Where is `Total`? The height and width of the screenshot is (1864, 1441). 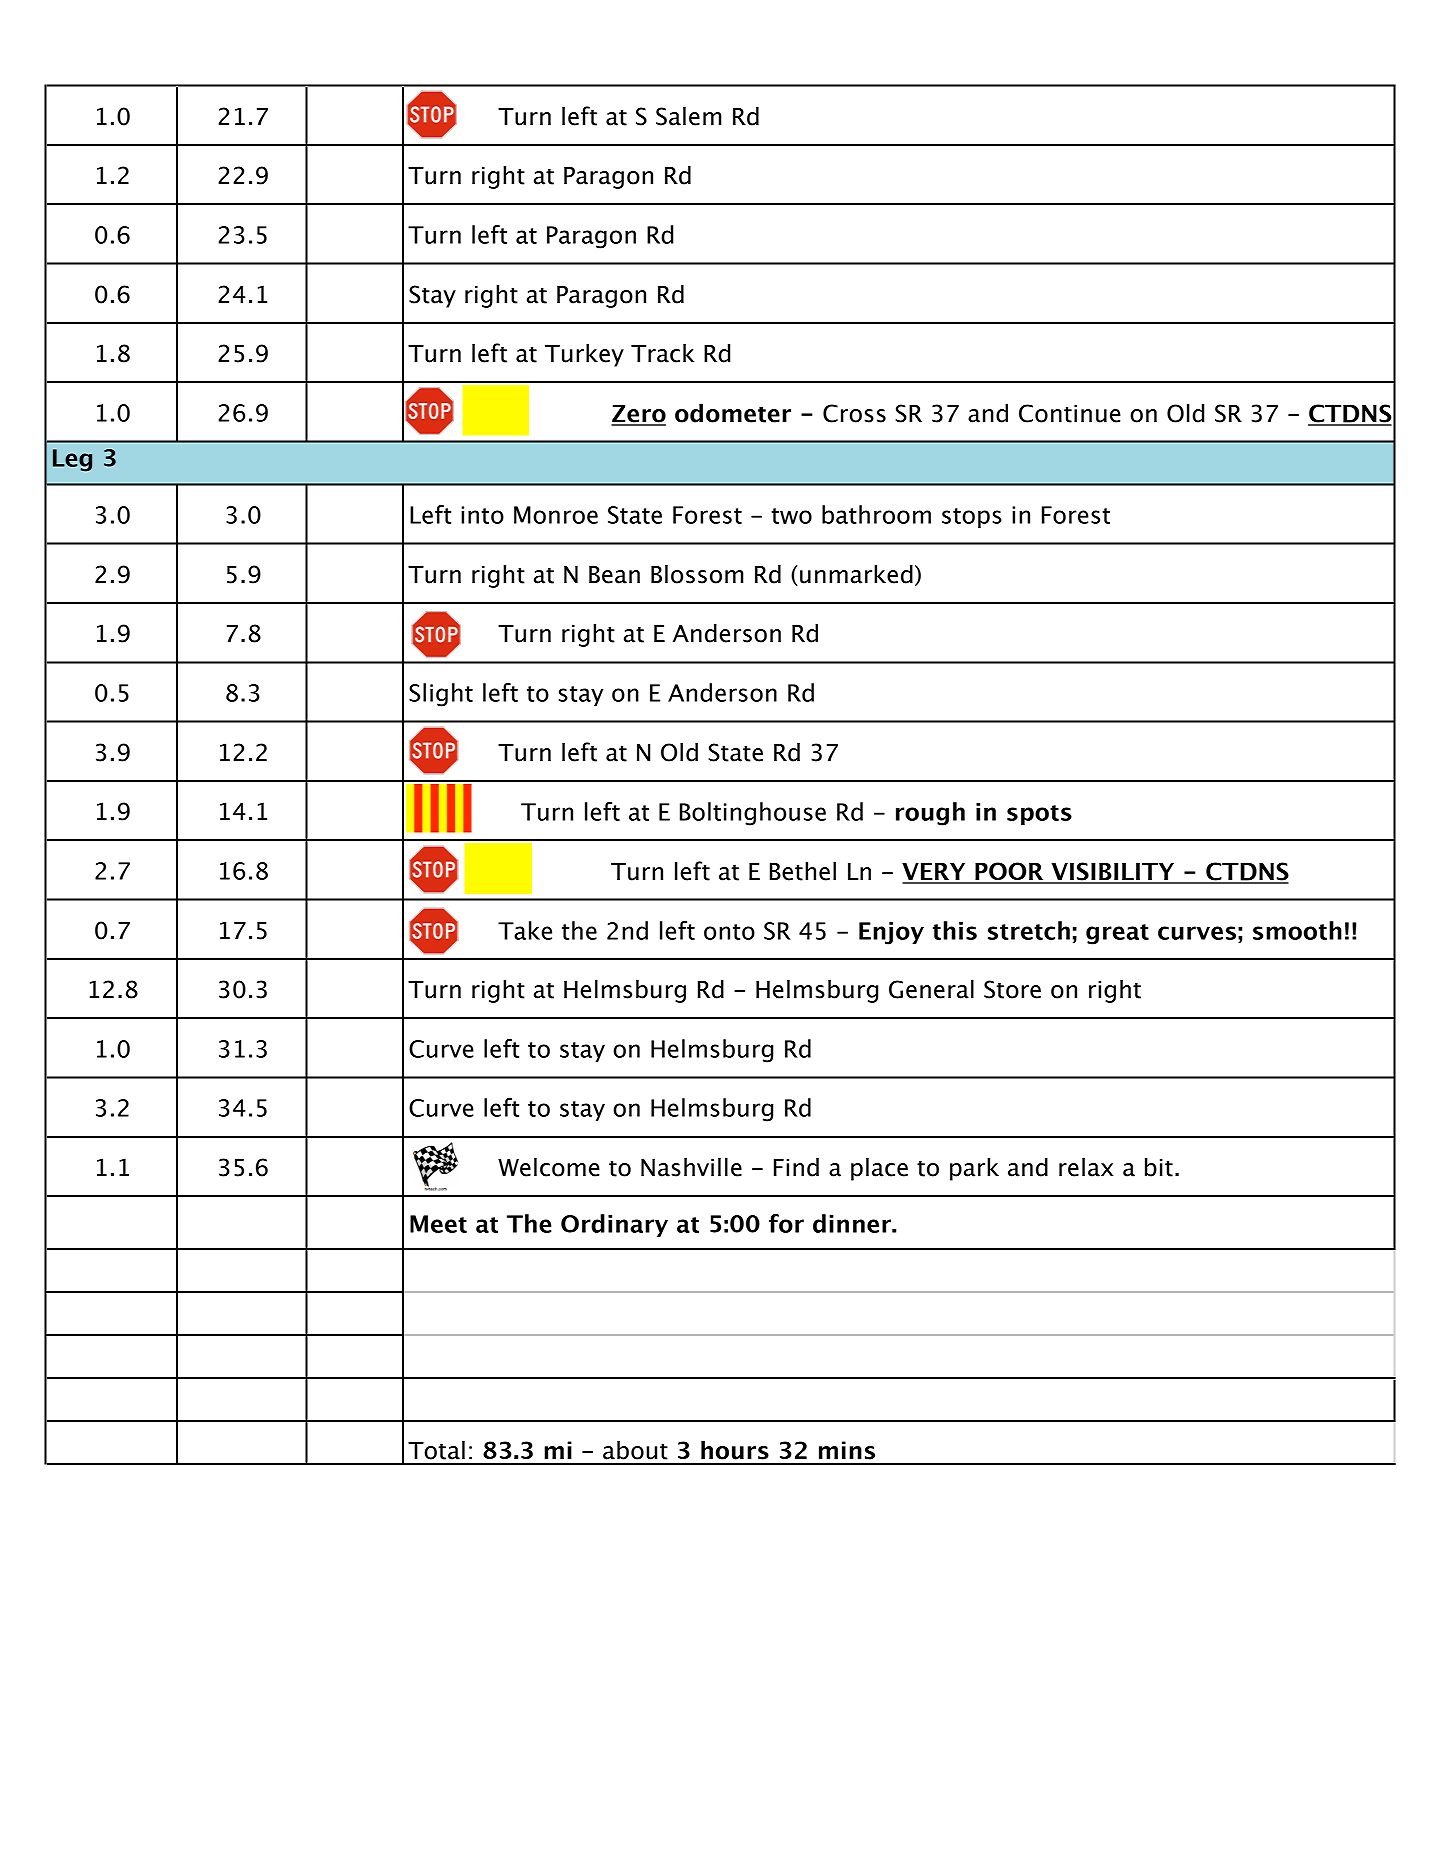 Total is located at coordinates (436, 1450).
